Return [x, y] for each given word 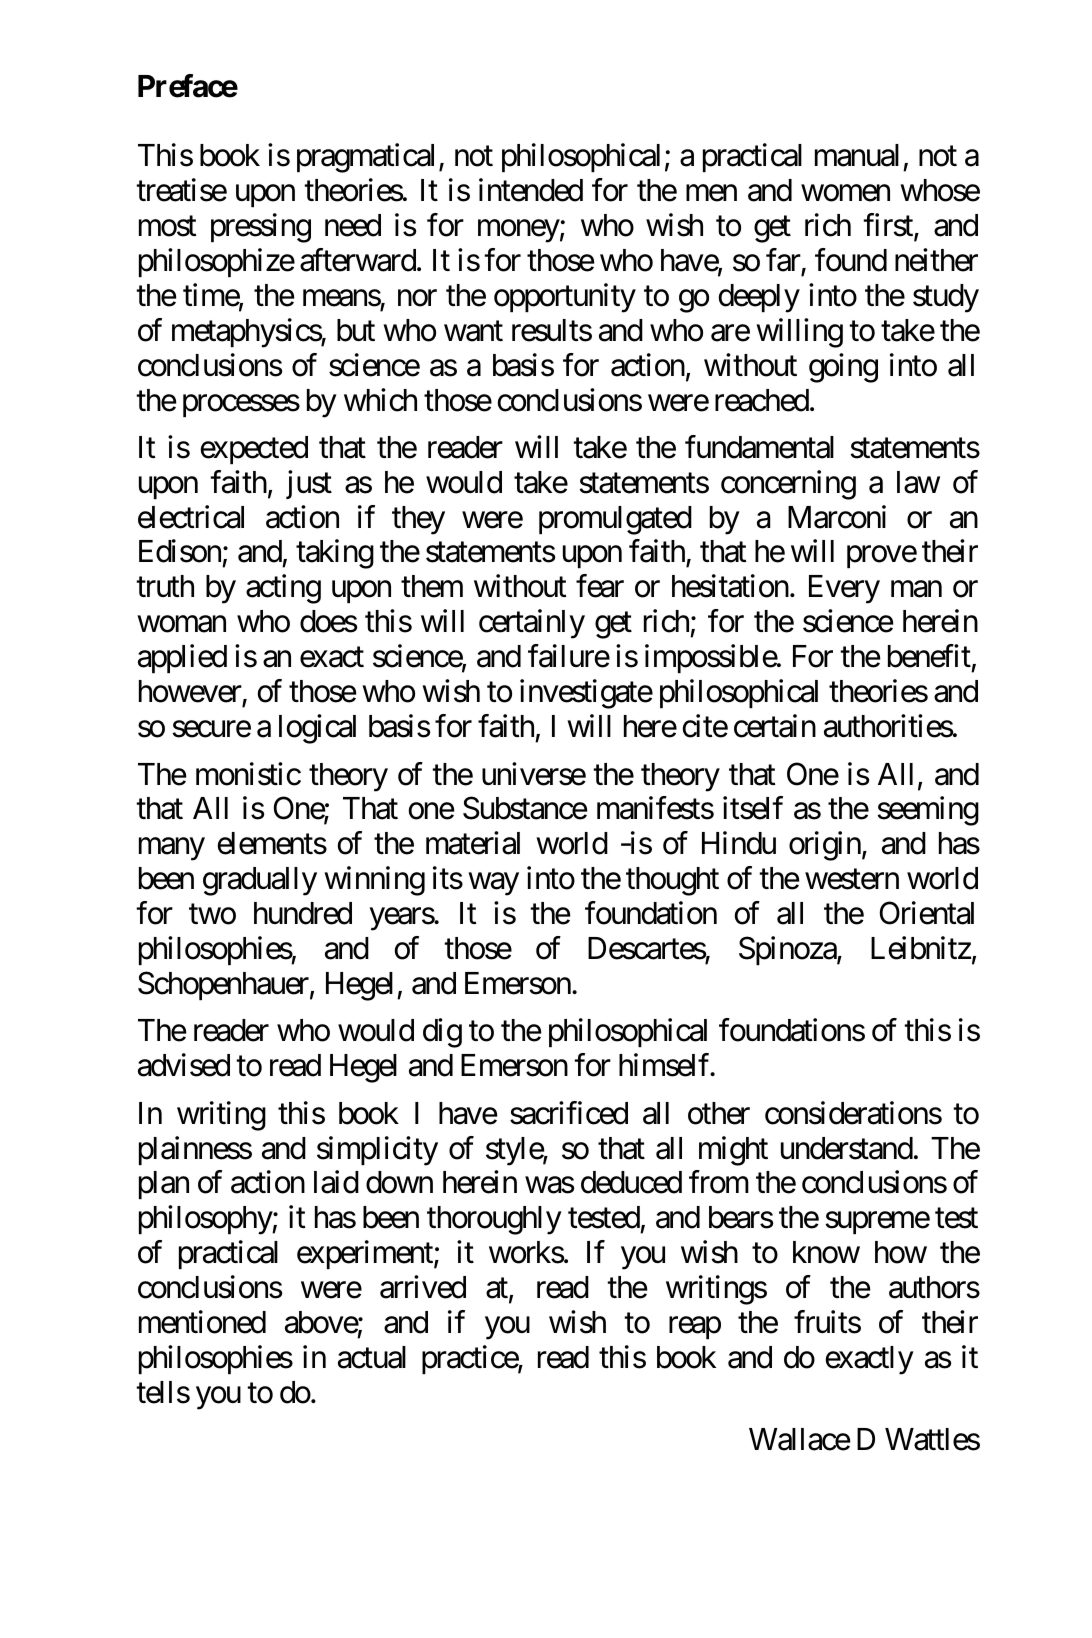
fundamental [759, 447]
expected [254, 450]
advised [184, 1065]
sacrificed [569, 1113]
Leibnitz [921, 948]
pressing [261, 228]
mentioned [202, 1322]
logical [317, 729]
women [845, 193]
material [473, 843]
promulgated [615, 520]
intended [531, 190]
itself [753, 808]
